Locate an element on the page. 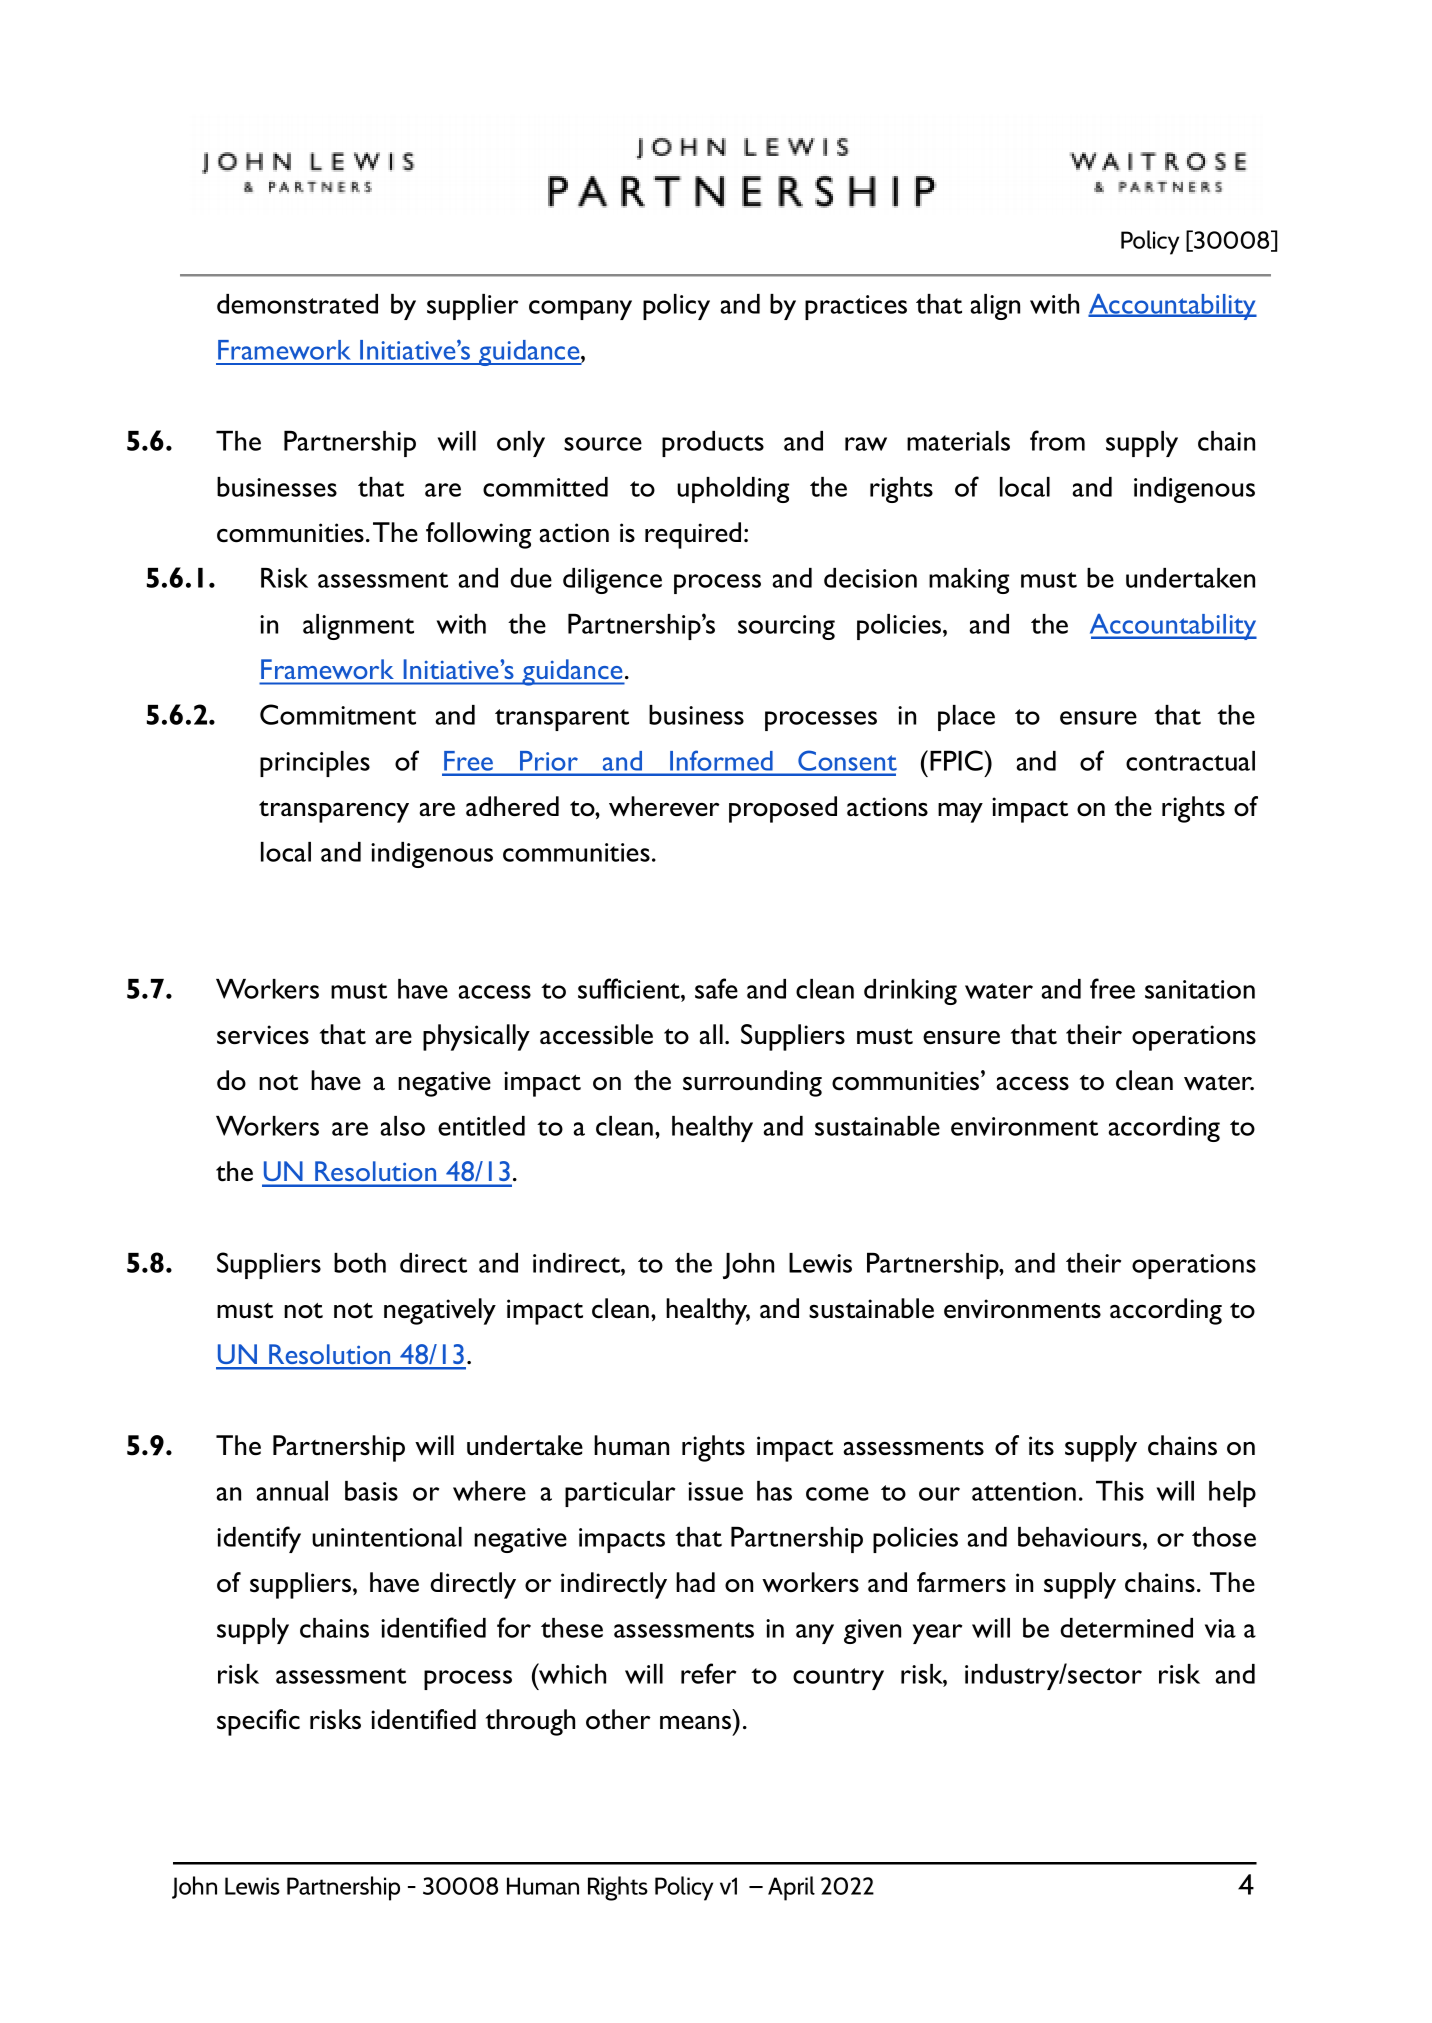  determined is located at coordinates (1126, 1628).
